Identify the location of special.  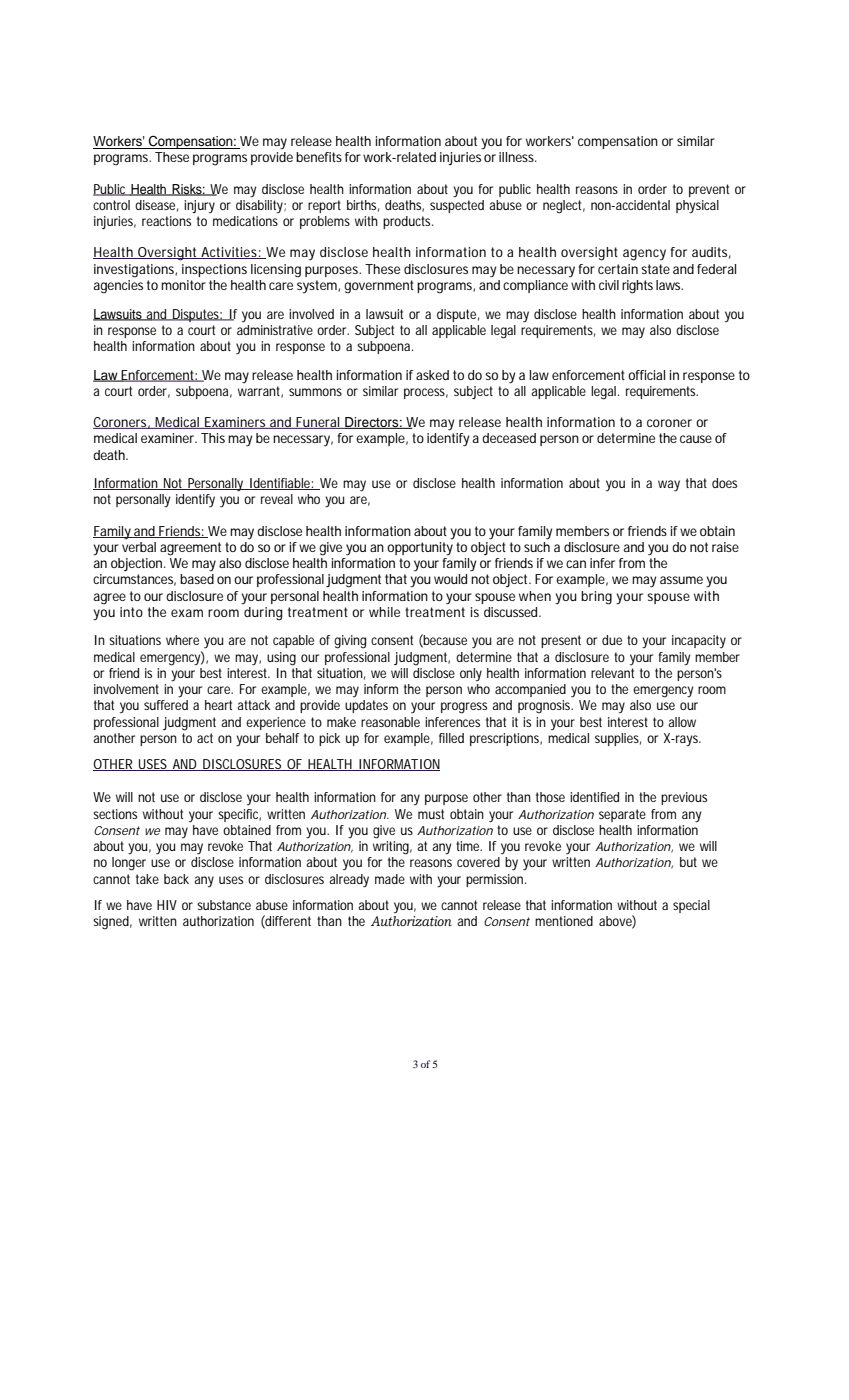
(691, 906).
